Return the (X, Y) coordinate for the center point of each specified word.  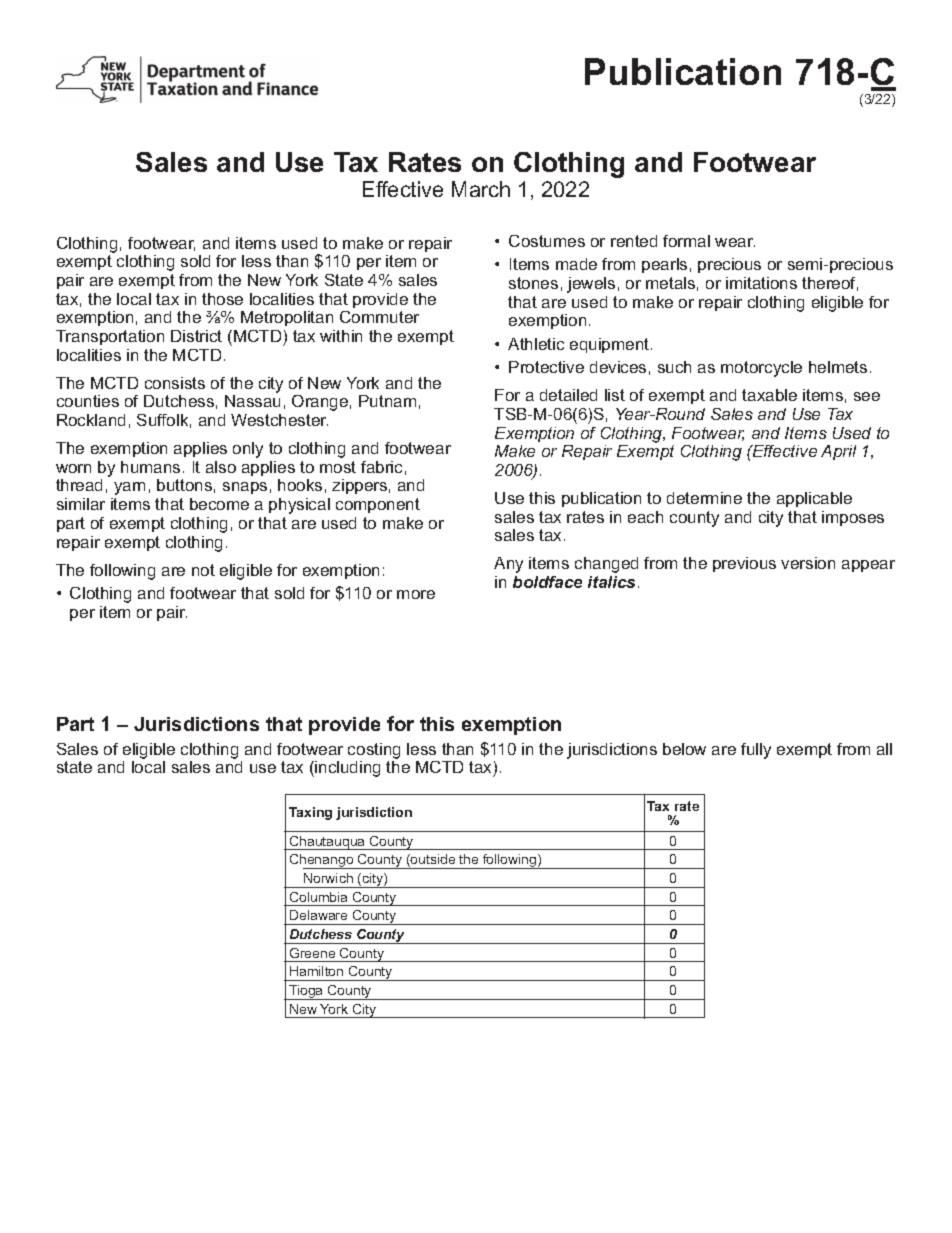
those (222, 299)
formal (686, 241)
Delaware (318, 915)
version (808, 563)
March (481, 189)
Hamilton (316, 971)
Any (508, 565)
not (203, 570)
